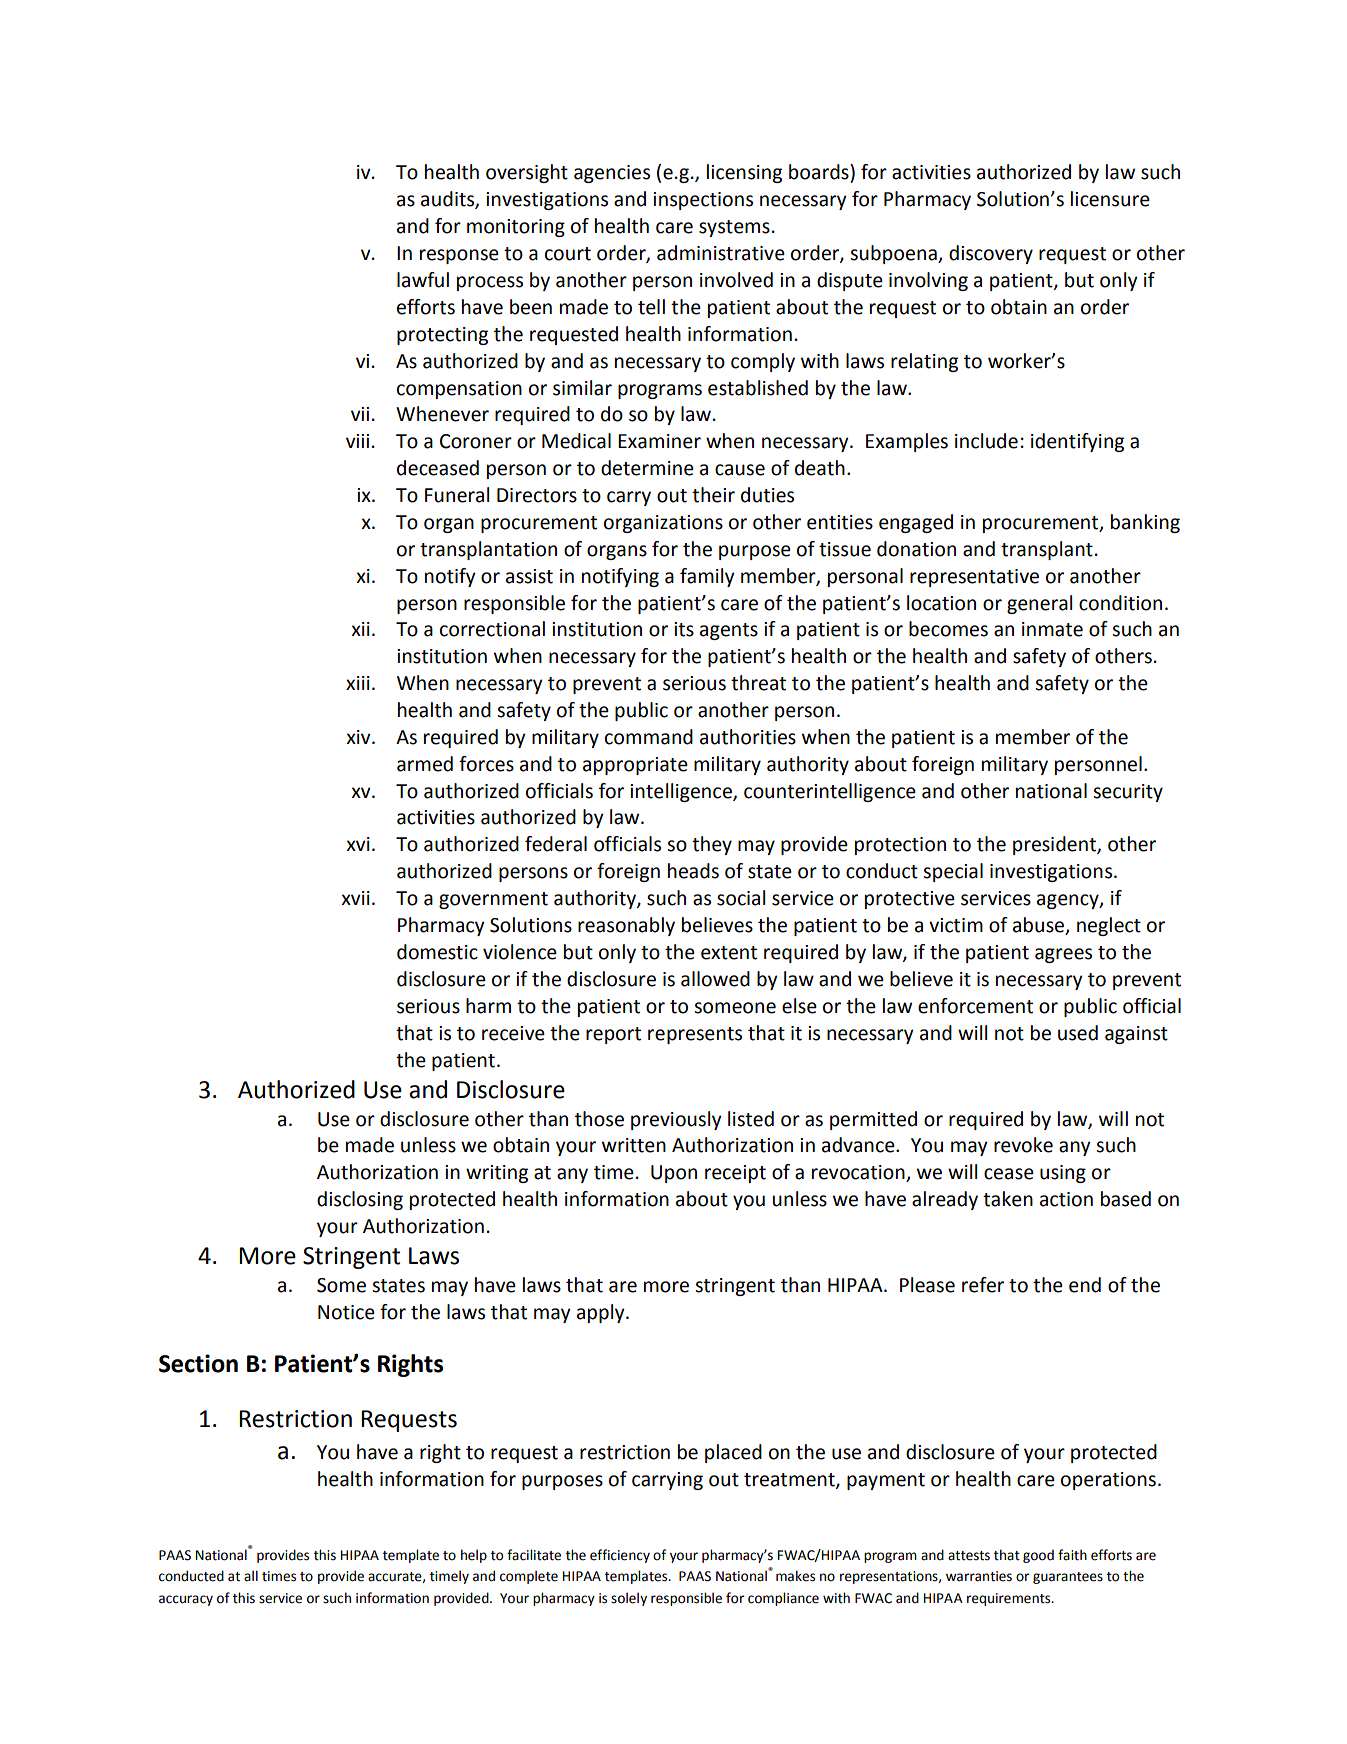  Describe the element at coordinates (703, 201) in the page. I see `inspections` at that location.
